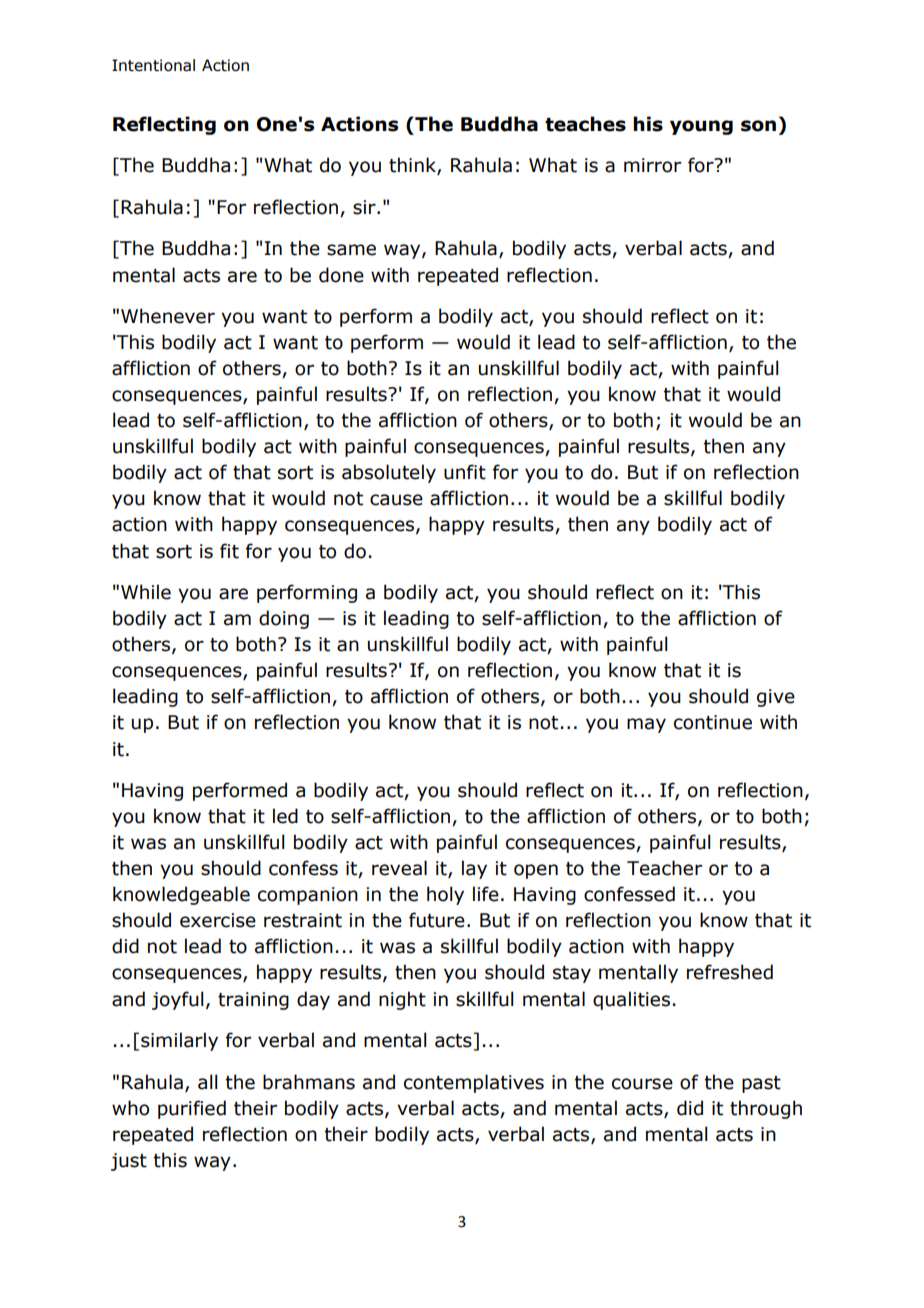 This screenshot has width=924, height=1308. Describe the element at coordinates (776, 698) in the screenshot. I see `give` at that location.
